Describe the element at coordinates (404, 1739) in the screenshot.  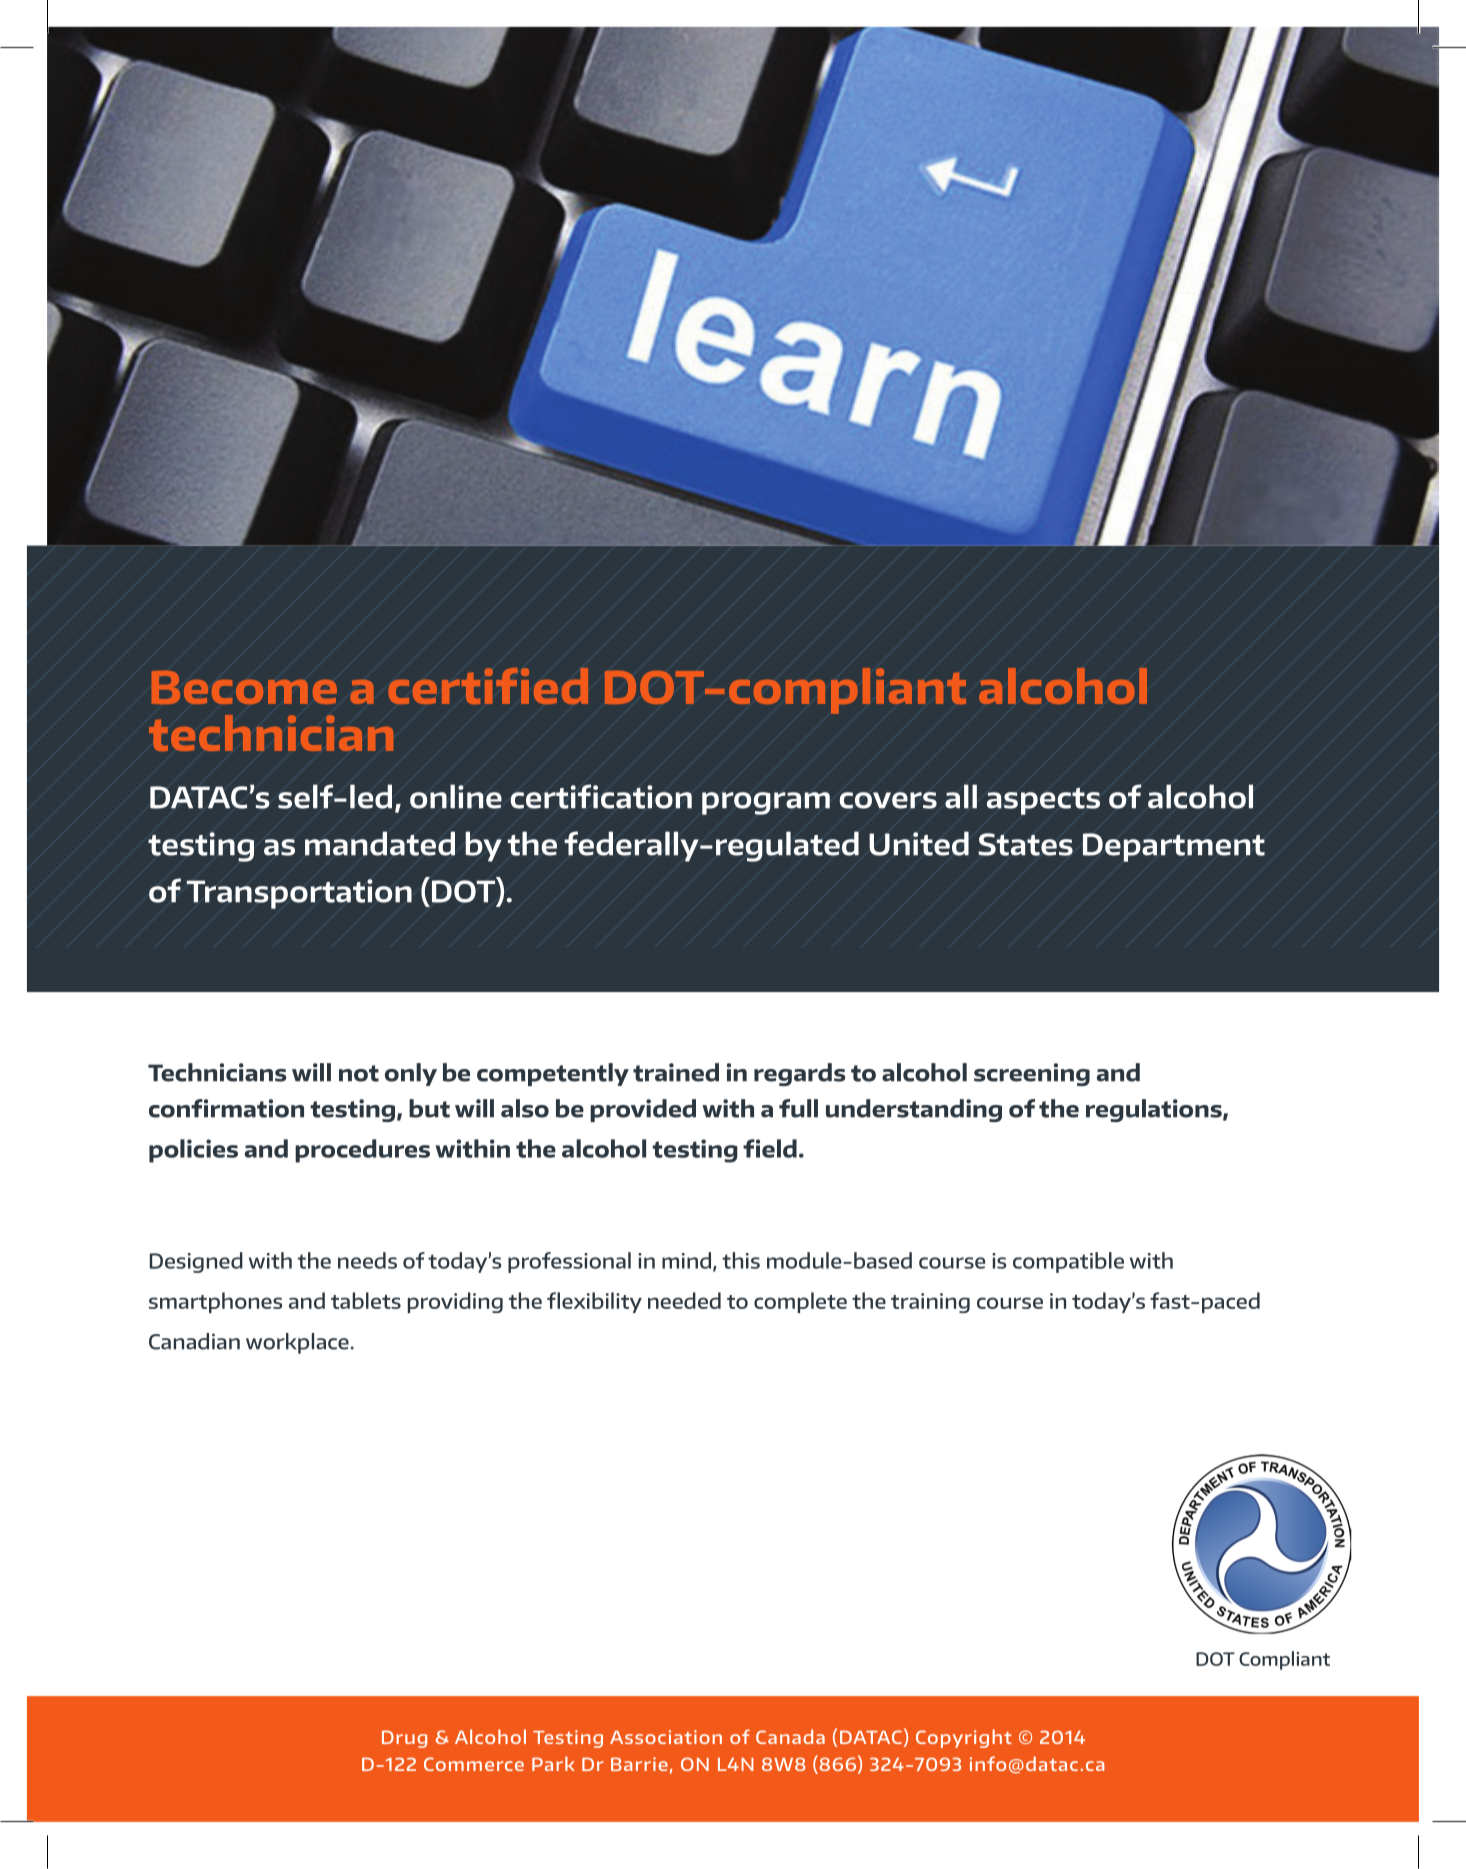
I see `Drug` at that location.
